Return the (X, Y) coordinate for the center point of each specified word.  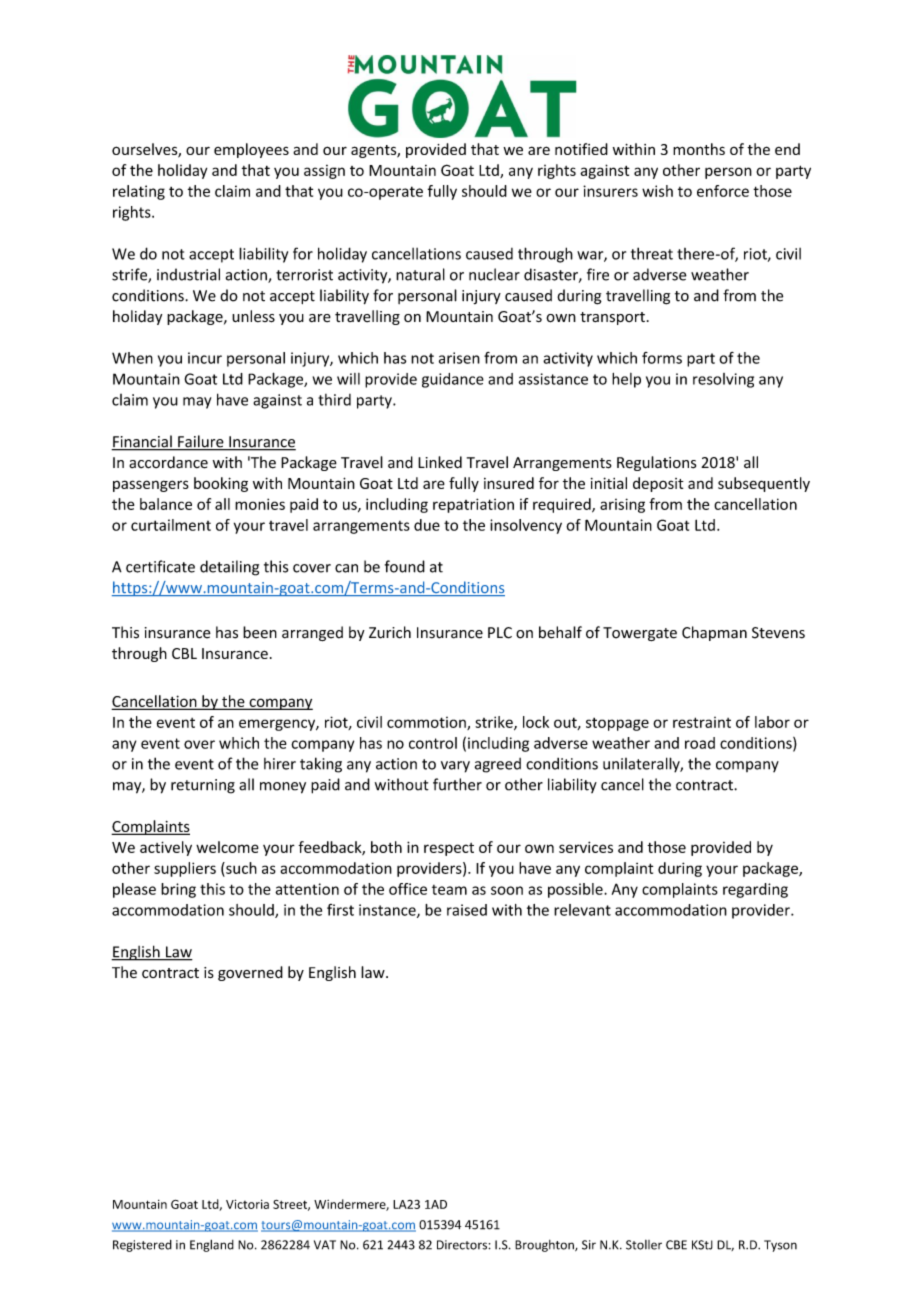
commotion (427, 723)
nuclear (494, 274)
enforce (723, 191)
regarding (755, 890)
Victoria (247, 1204)
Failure (201, 442)
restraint (702, 722)
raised (467, 910)
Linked (440, 462)
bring (178, 890)
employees (251, 150)
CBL (184, 653)
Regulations (656, 463)
